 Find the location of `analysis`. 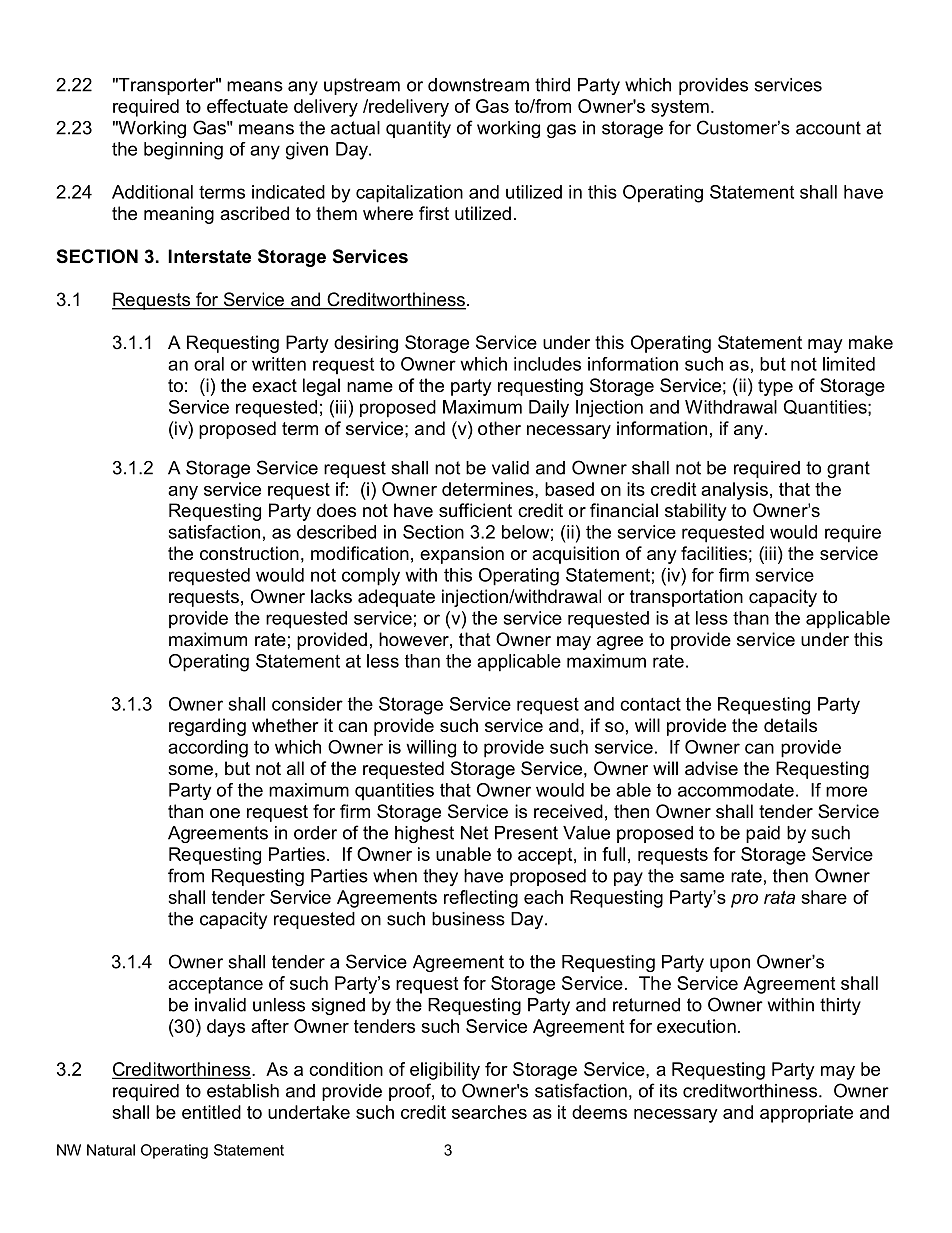

analysis is located at coordinates (734, 491).
